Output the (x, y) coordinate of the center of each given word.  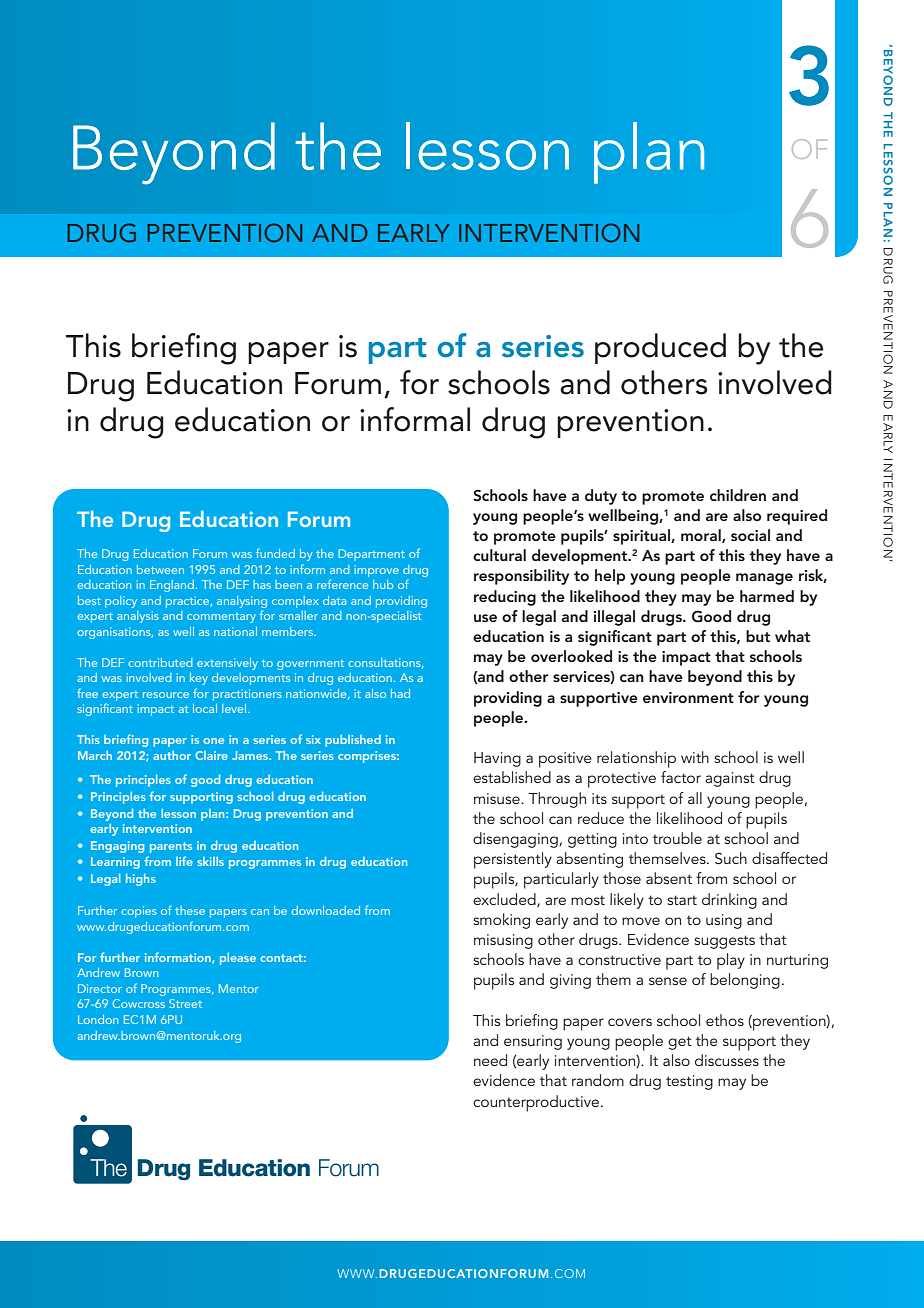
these (190, 910)
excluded (505, 900)
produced (660, 348)
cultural (499, 555)
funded (275, 553)
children (738, 495)
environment (688, 697)
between (160, 569)
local (205, 708)
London (98, 1019)
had (400, 693)
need (490, 1060)
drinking (729, 901)
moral (702, 536)
